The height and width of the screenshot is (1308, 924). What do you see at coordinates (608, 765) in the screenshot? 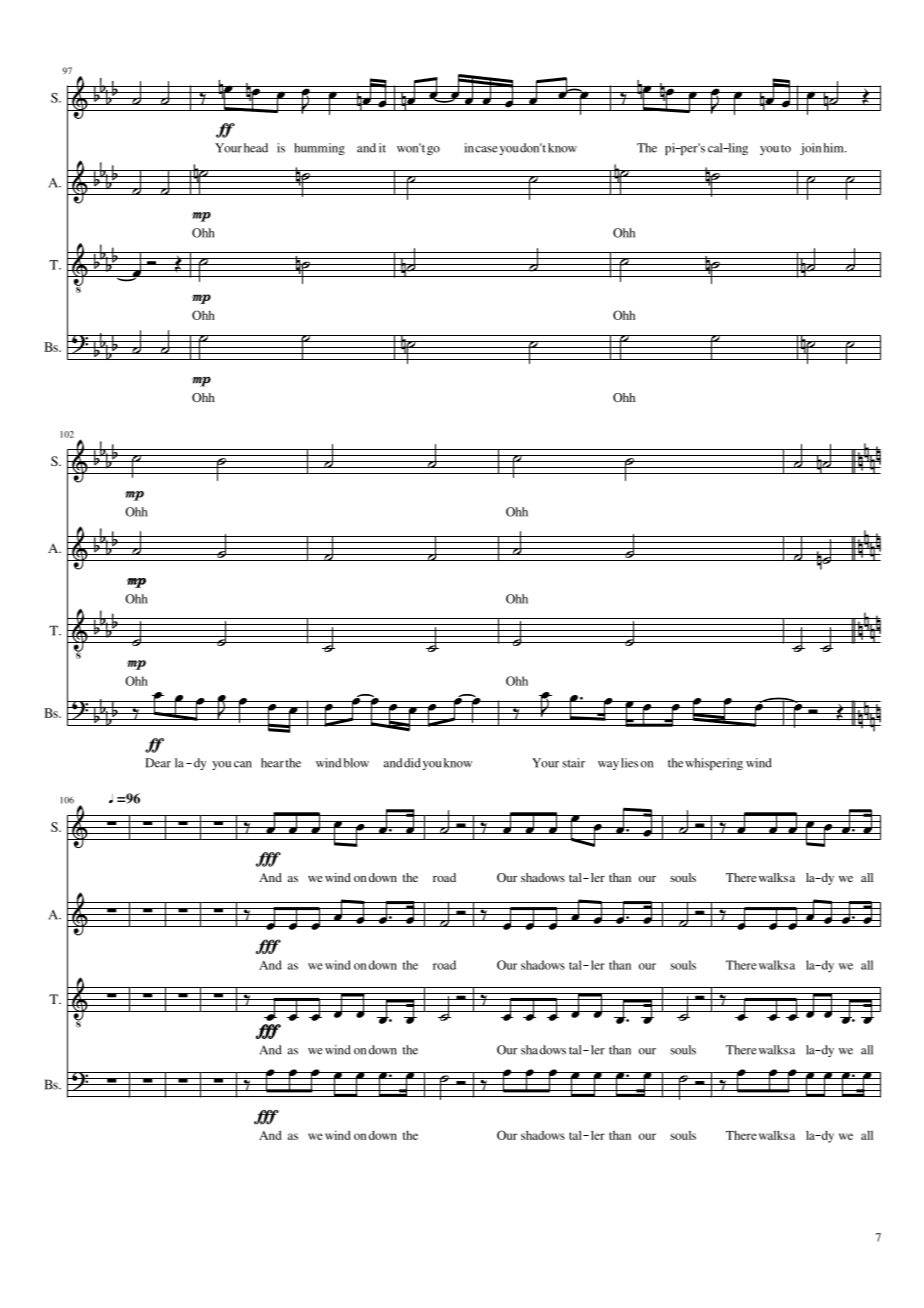
I see `way` at bounding box center [608, 765].
